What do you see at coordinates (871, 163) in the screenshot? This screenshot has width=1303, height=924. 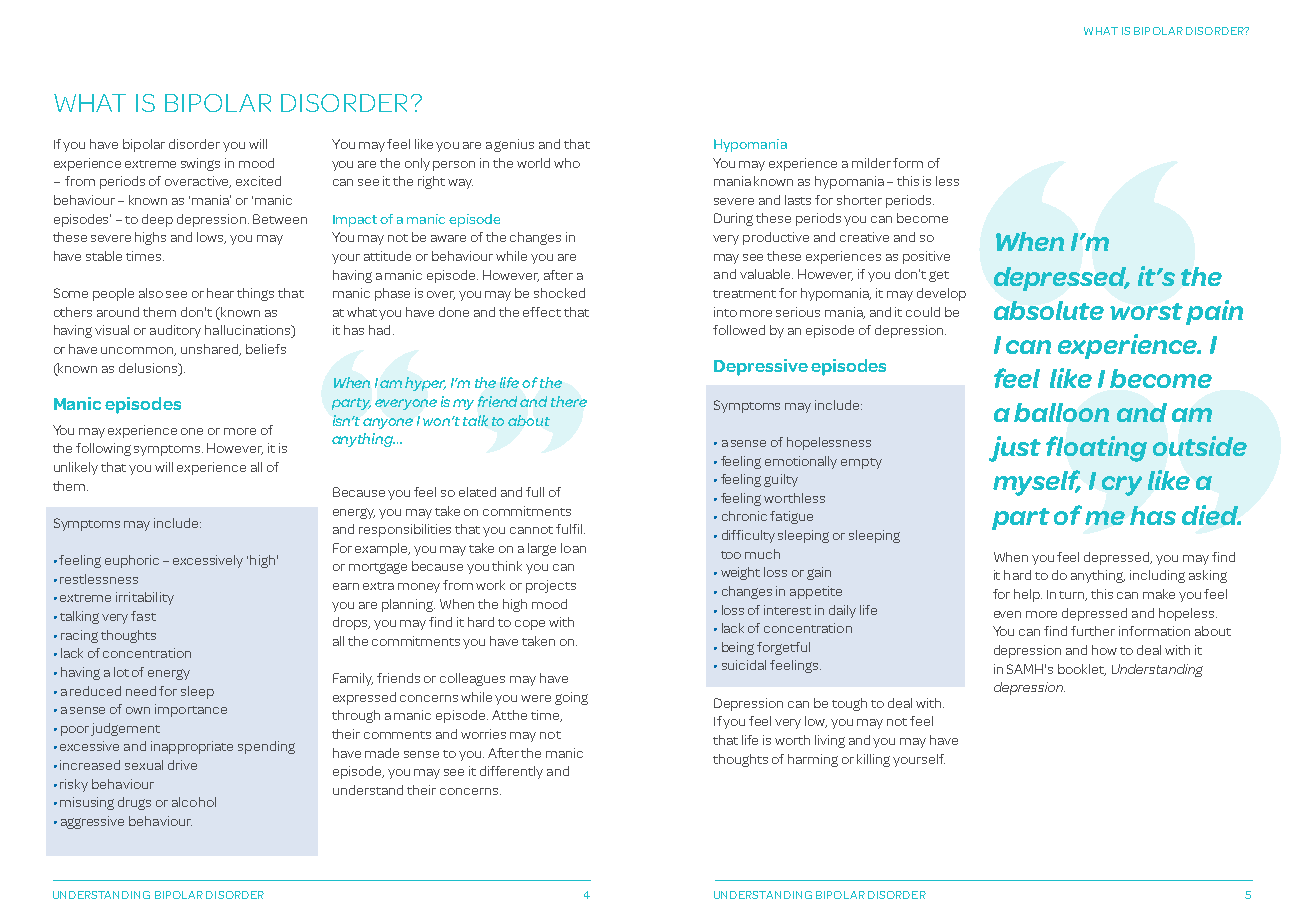 I see `milder` at bounding box center [871, 163].
